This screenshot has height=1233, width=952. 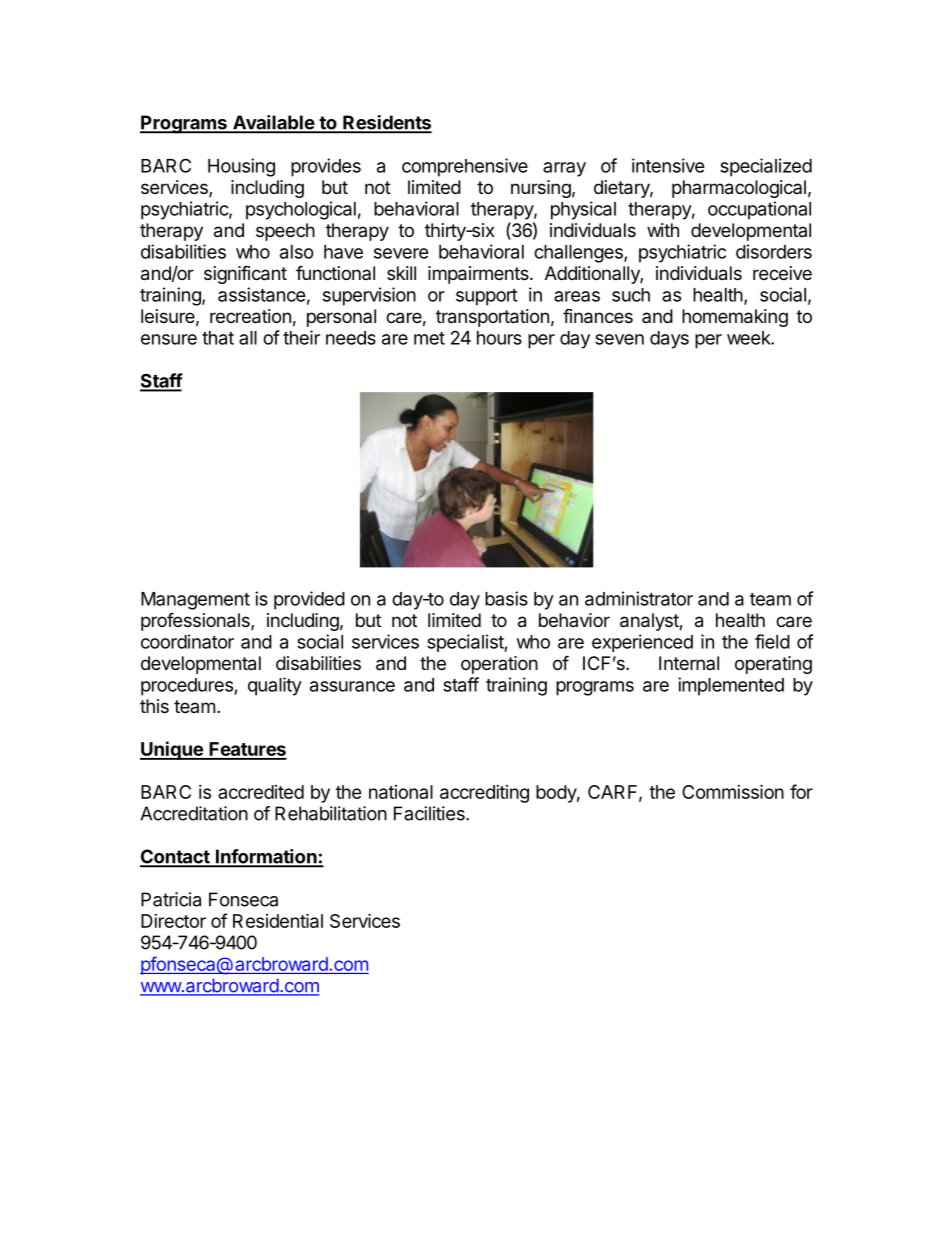 I want to click on Patricia, so click(x=171, y=899).
